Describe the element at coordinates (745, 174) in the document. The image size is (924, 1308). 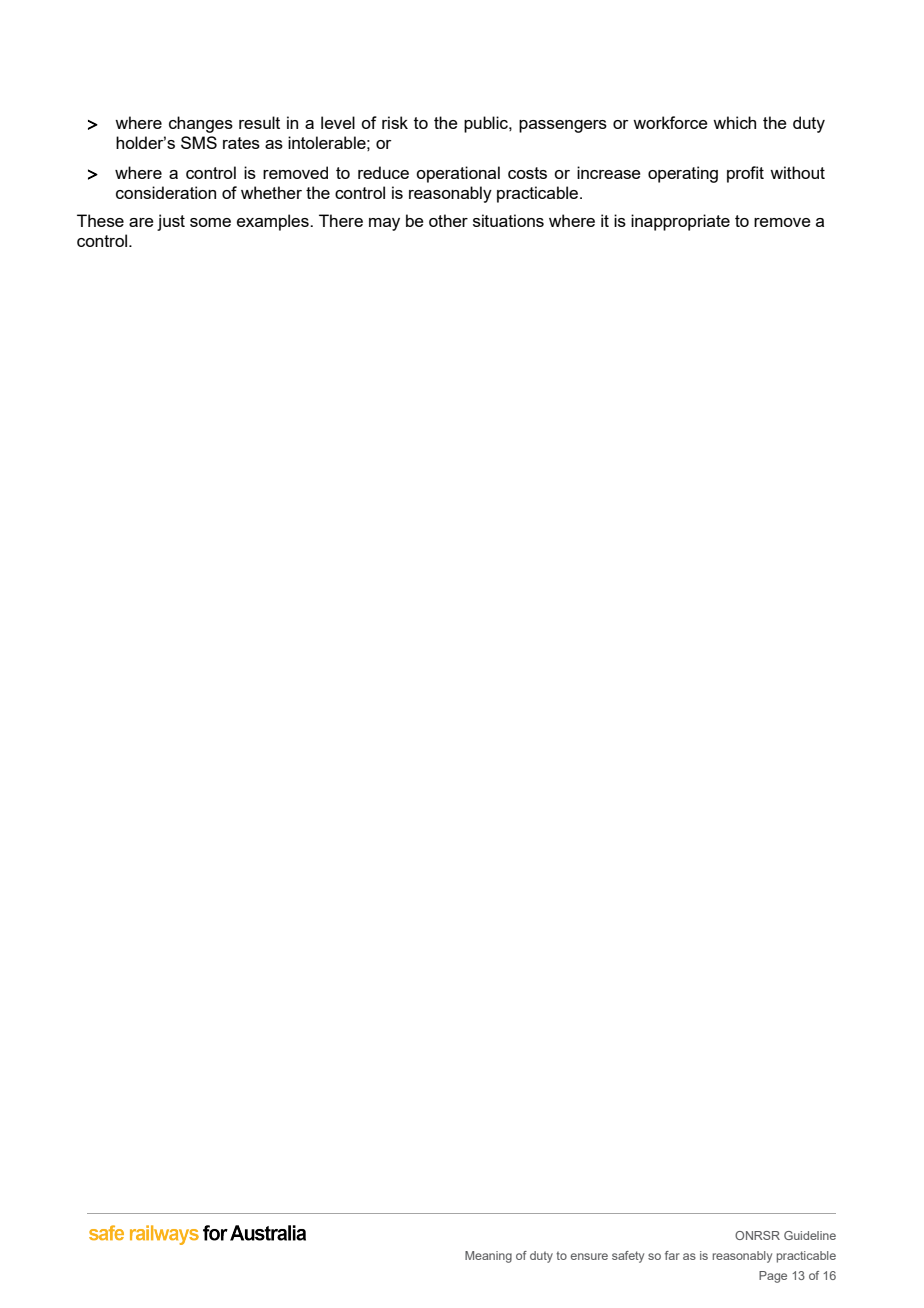
I see `profit` at that location.
